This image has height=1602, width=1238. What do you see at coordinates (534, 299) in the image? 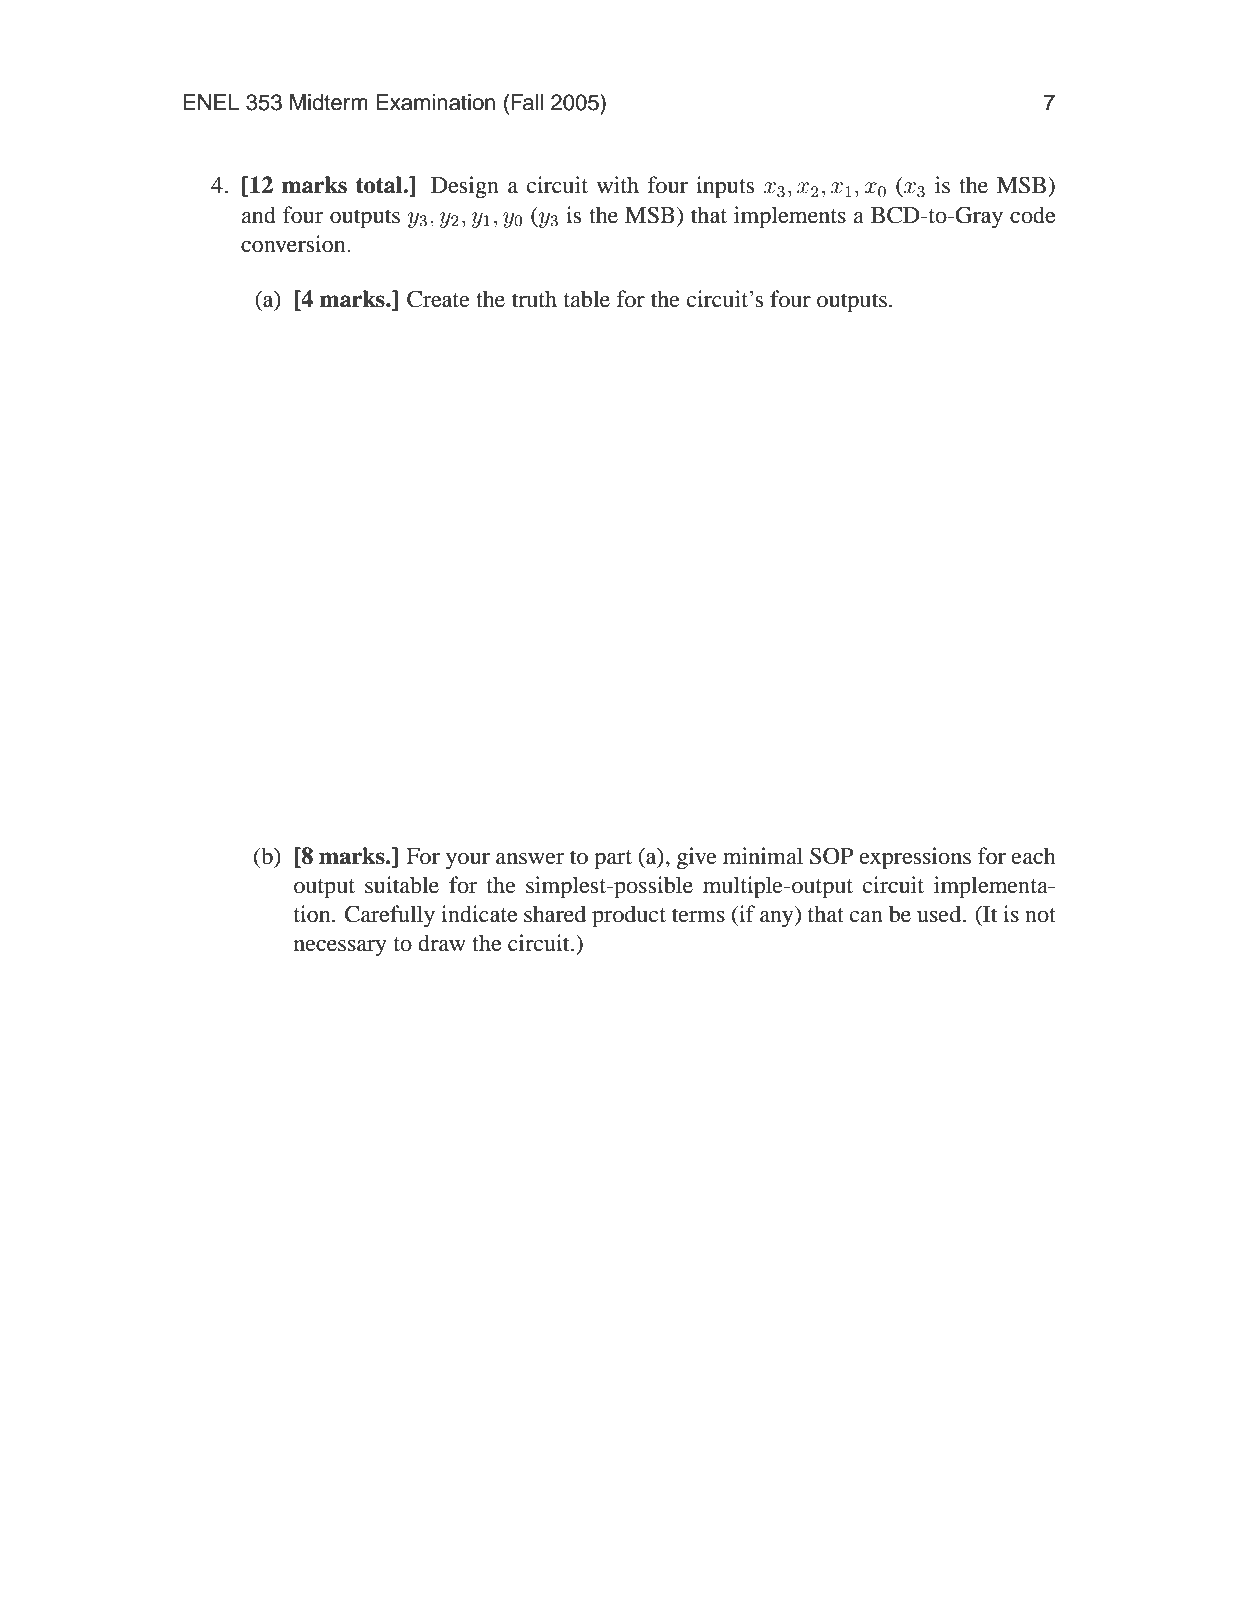
I see `truth` at bounding box center [534, 299].
